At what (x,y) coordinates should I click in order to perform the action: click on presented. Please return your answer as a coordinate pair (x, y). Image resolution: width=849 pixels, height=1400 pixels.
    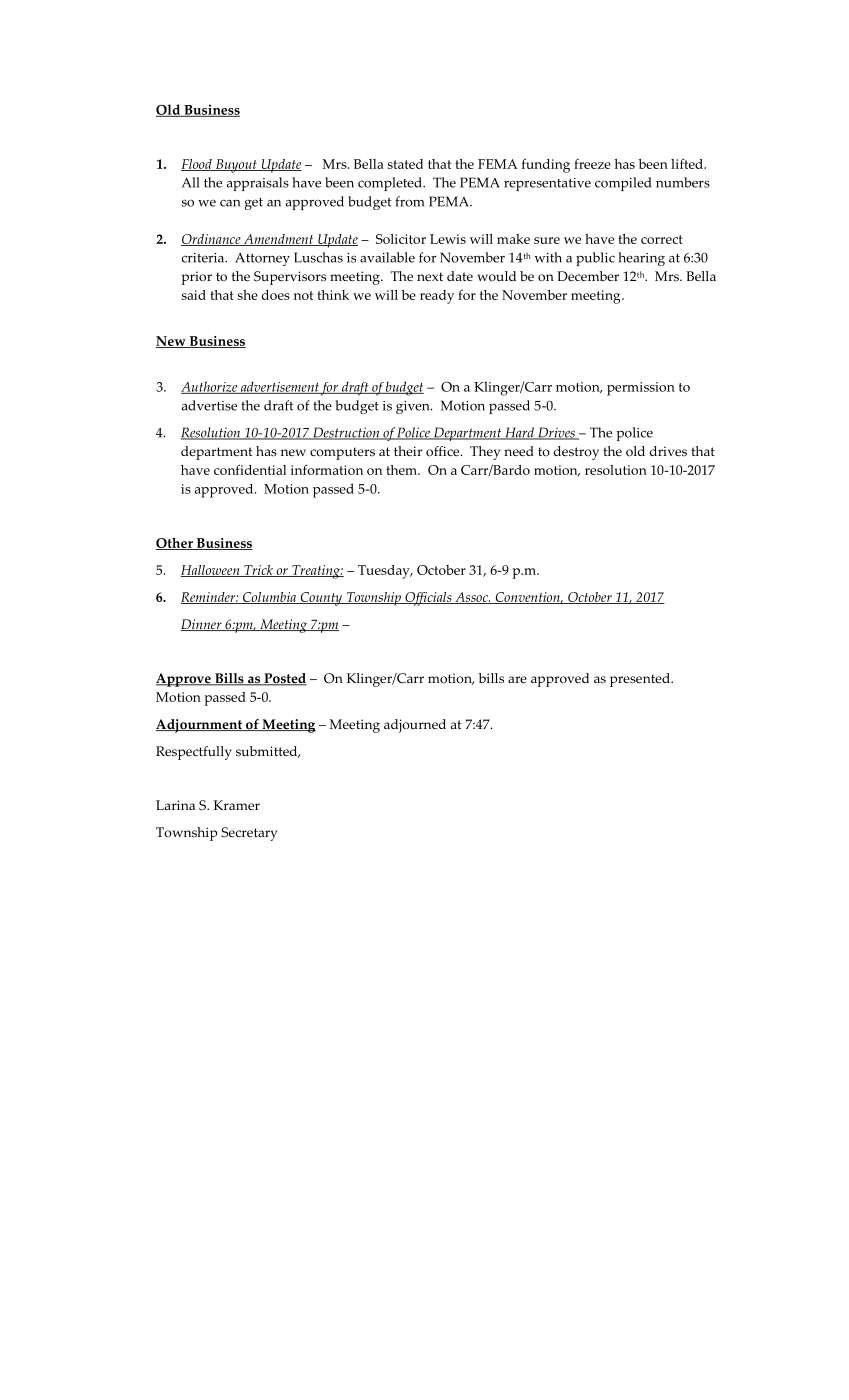
    Looking at the image, I should click on (641, 680).
